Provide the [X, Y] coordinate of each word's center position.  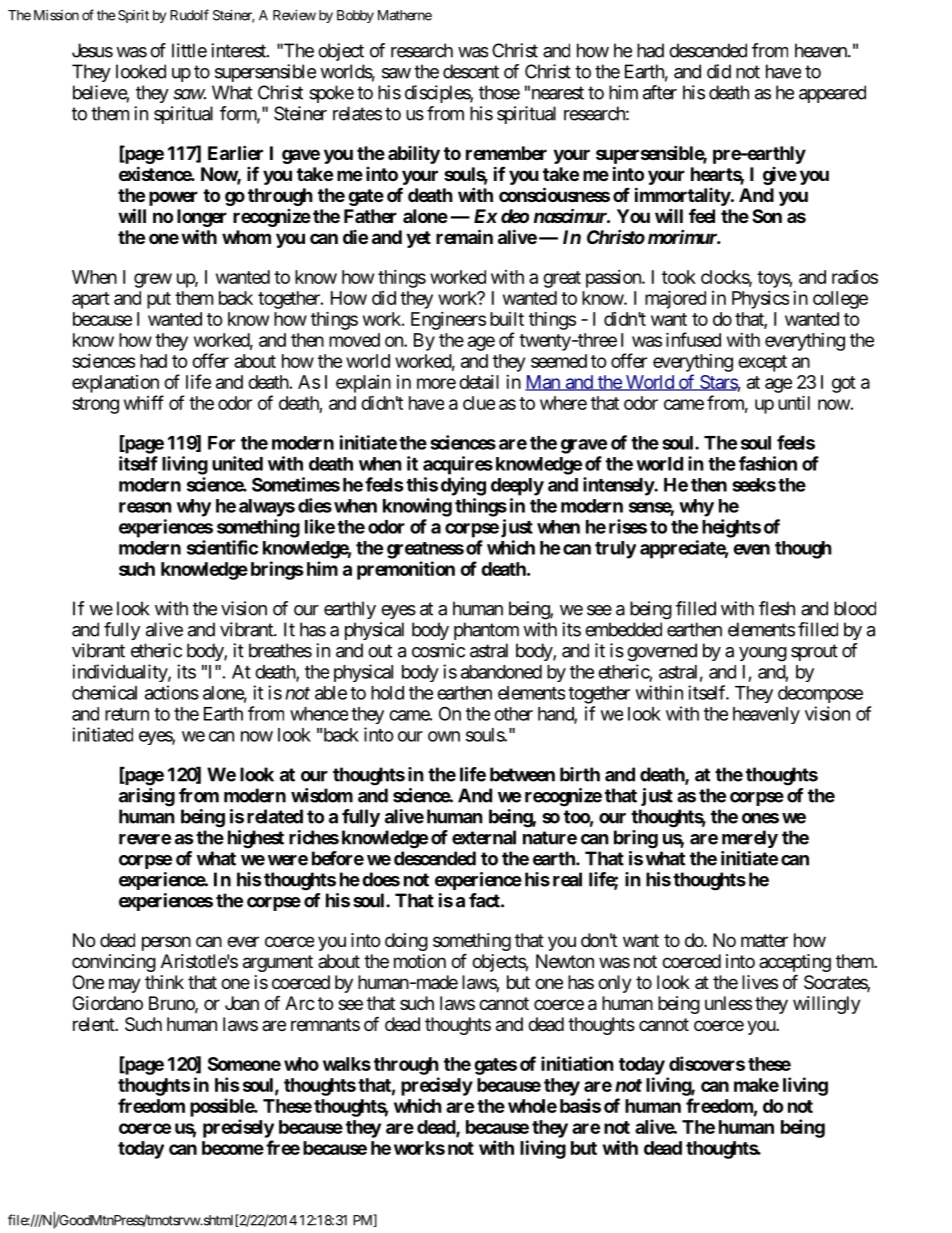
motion [420, 961]
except [762, 363]
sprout [814, 652]
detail [479, 382]
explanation [115, 384]
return [127, 714]
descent [471, 71]
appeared [832, 94]
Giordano [108, 1003]
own [444, 736]
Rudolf [189, 15]
